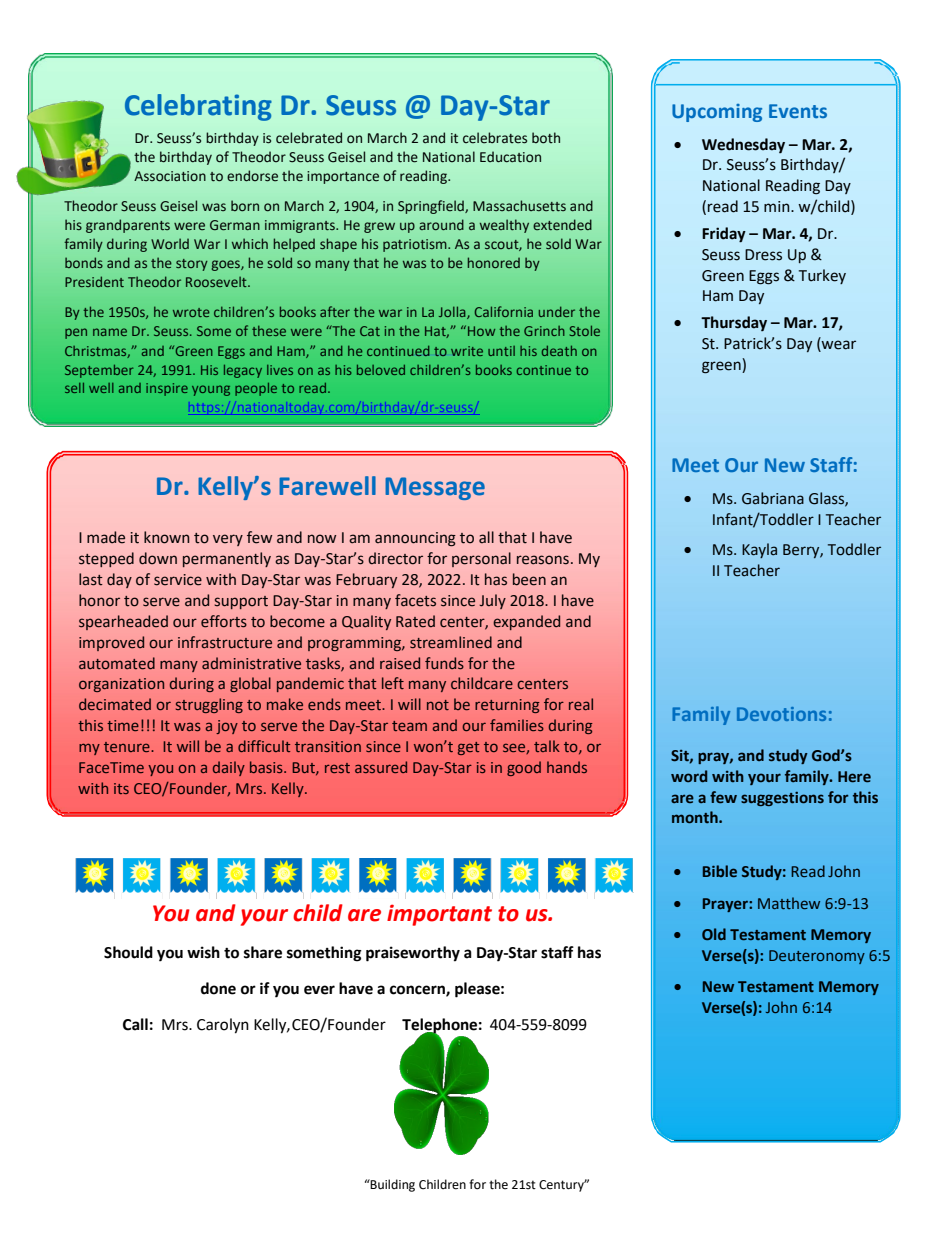 This image has height=1233, width=952. What do you see at coordinates (743, 145) in the image?
I see `Wednesday` at bounding box center [743, 145].
